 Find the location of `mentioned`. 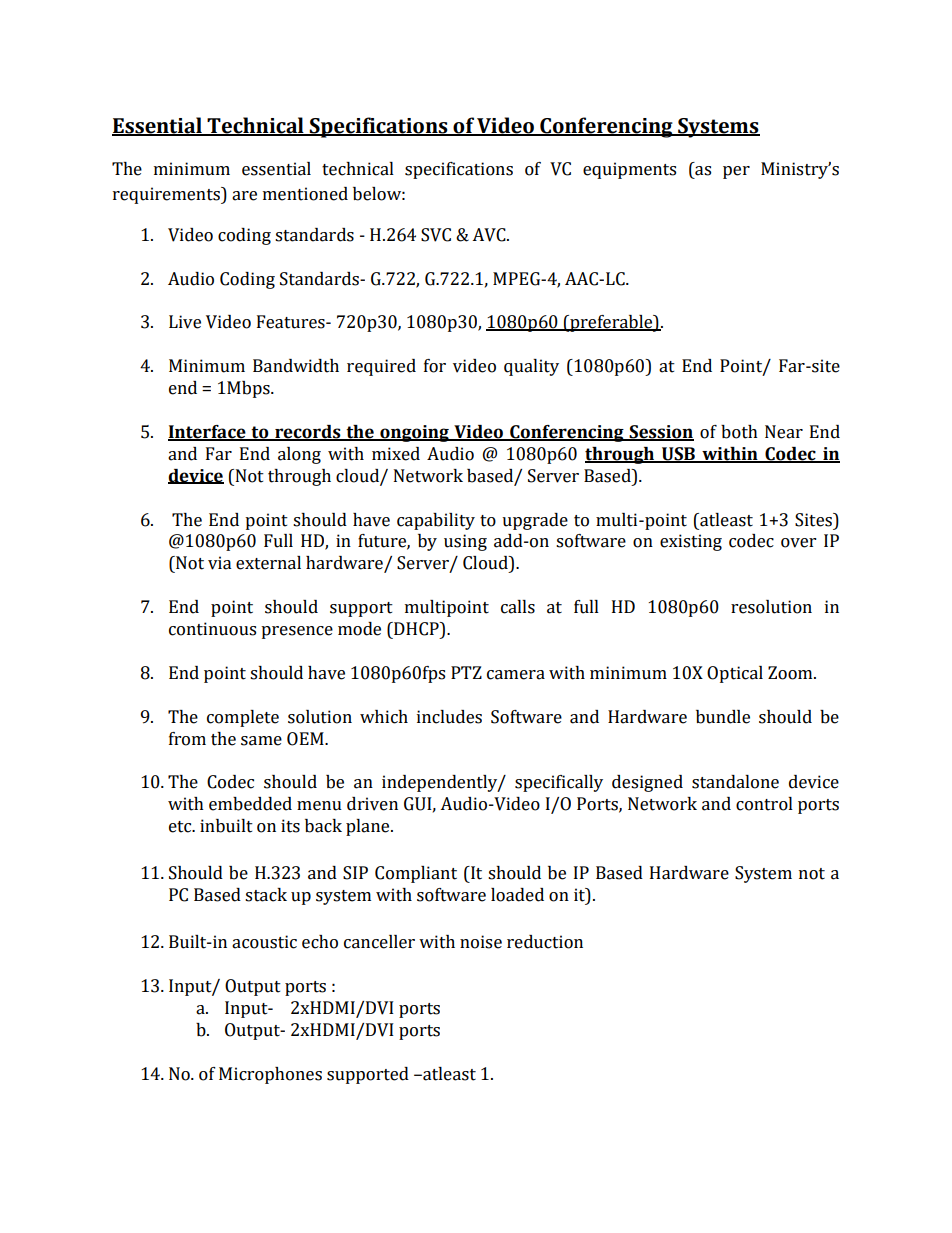

mentioned is located at coordinates (305, 194).
